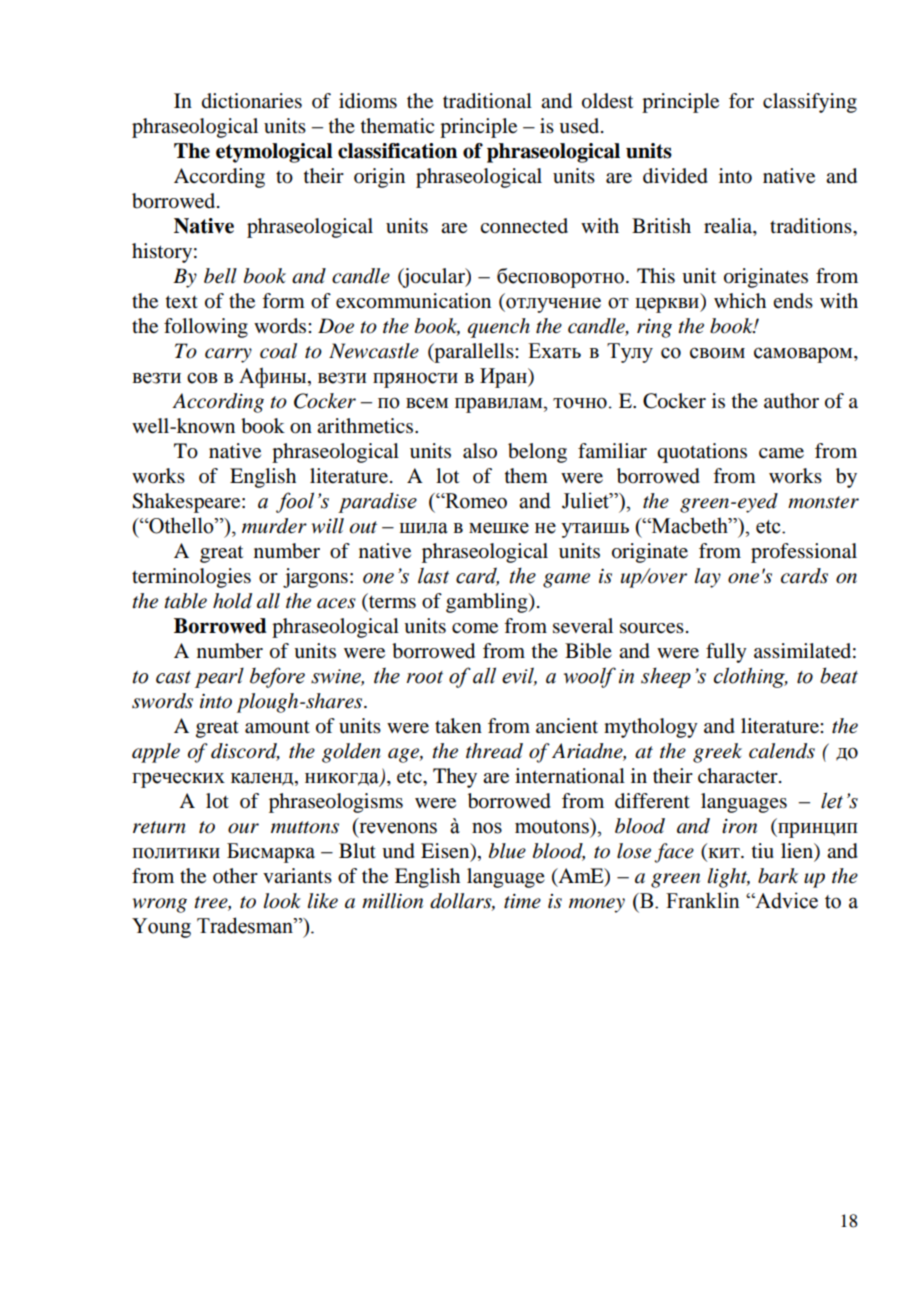 The height and width of the page is (1308, 924). What do you see at coordinates (778, 876) in the page?
I see `bark` at bounding box center [778, 876].
